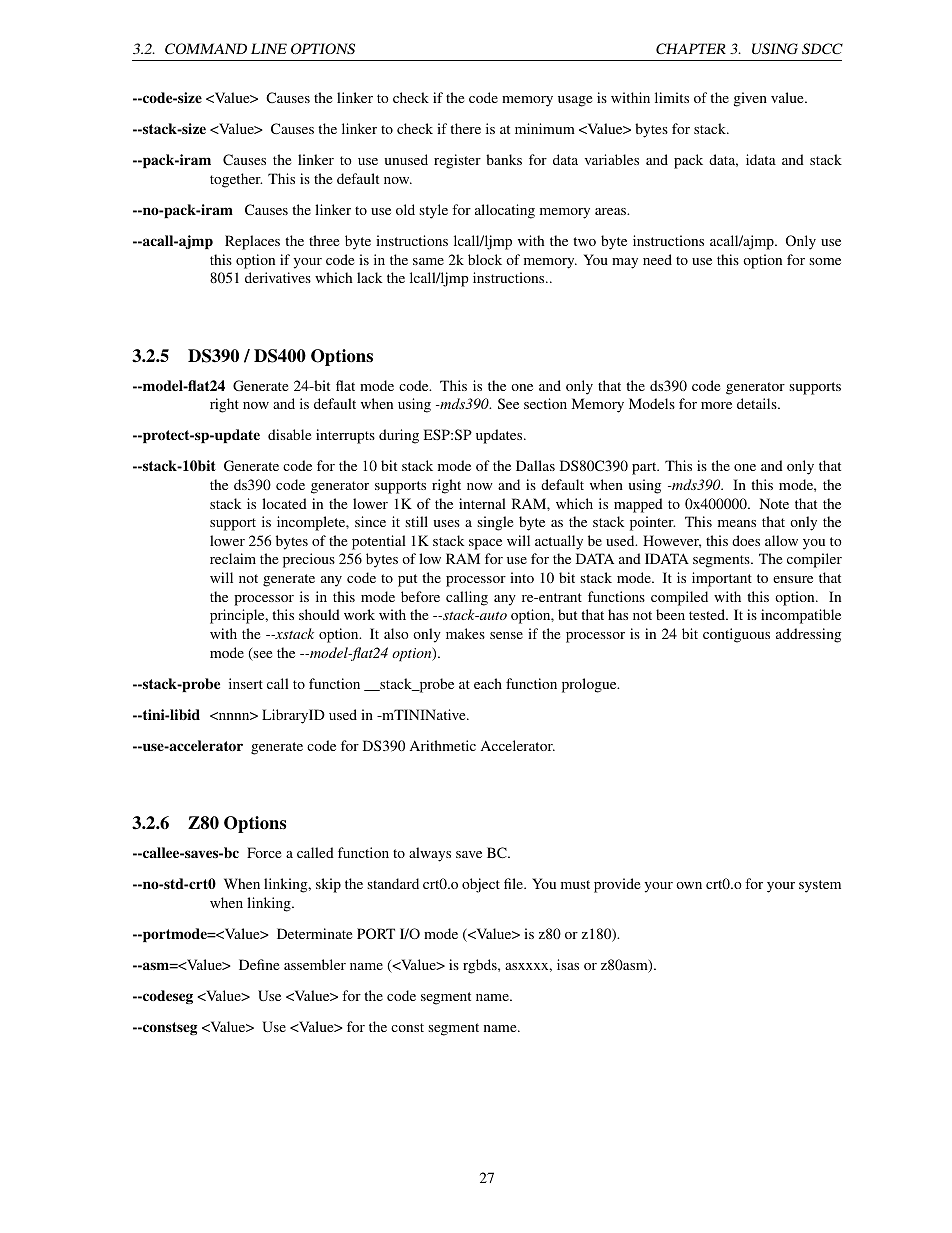 Image resolution: width=952 pixels, height=1233 pixels. I want to click on usage, so click(575, 101).
